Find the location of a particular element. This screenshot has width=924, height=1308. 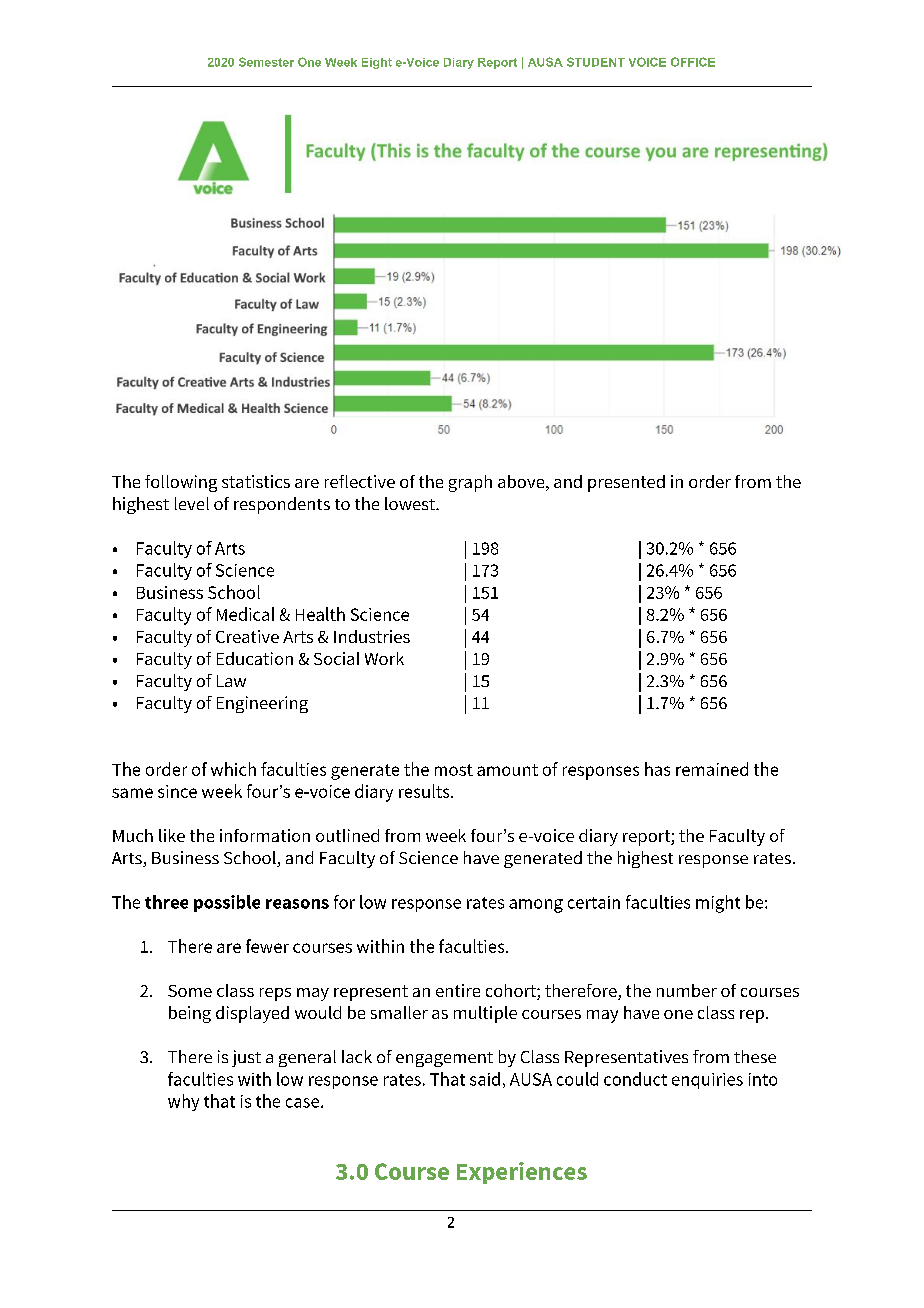

presented is located at coordinates (626, 483).
